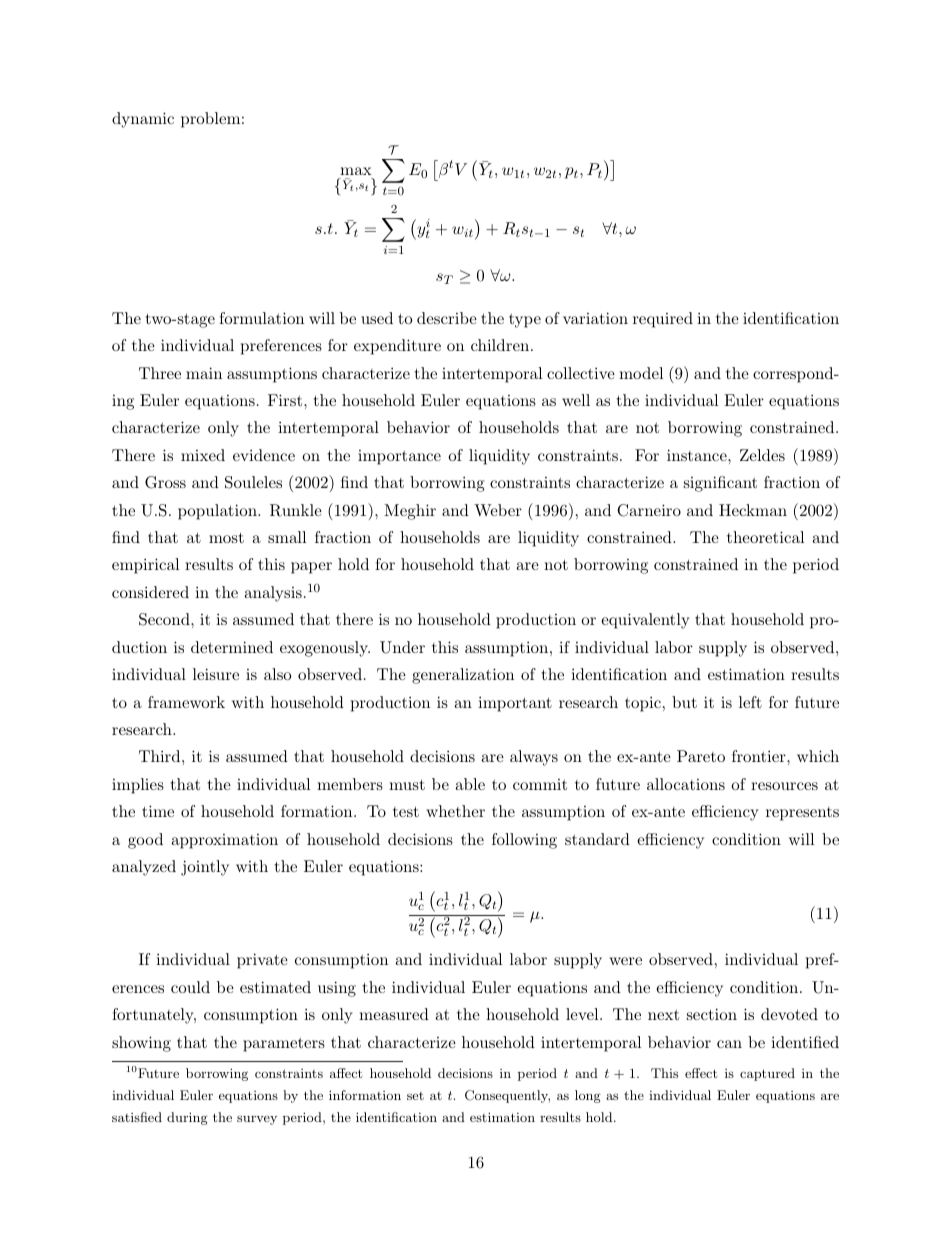 This screenshot has height=1233, width=952. I want to click on max, so click(356, 171).
